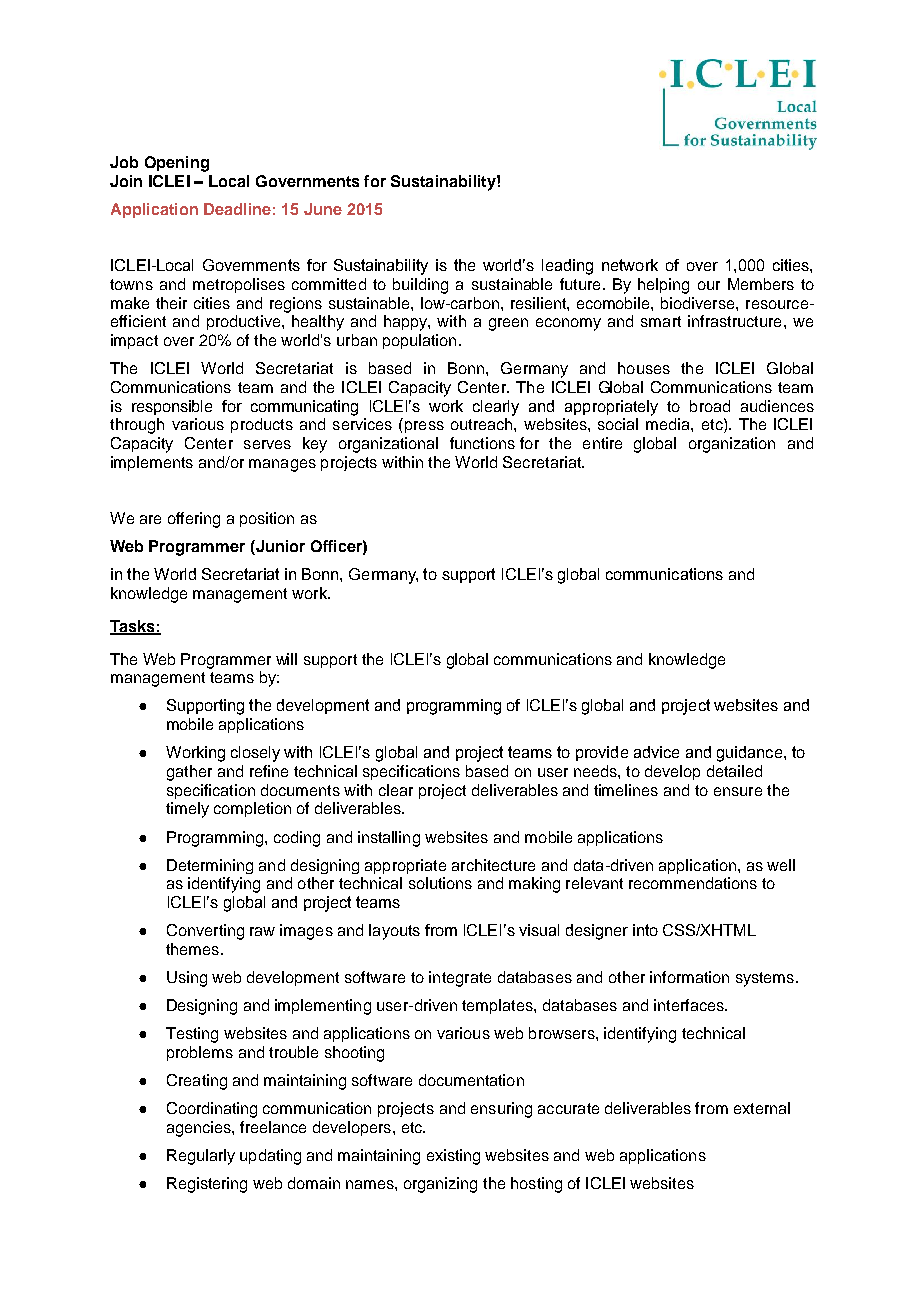  I want to click on Regularly, so click(201, 1157).
